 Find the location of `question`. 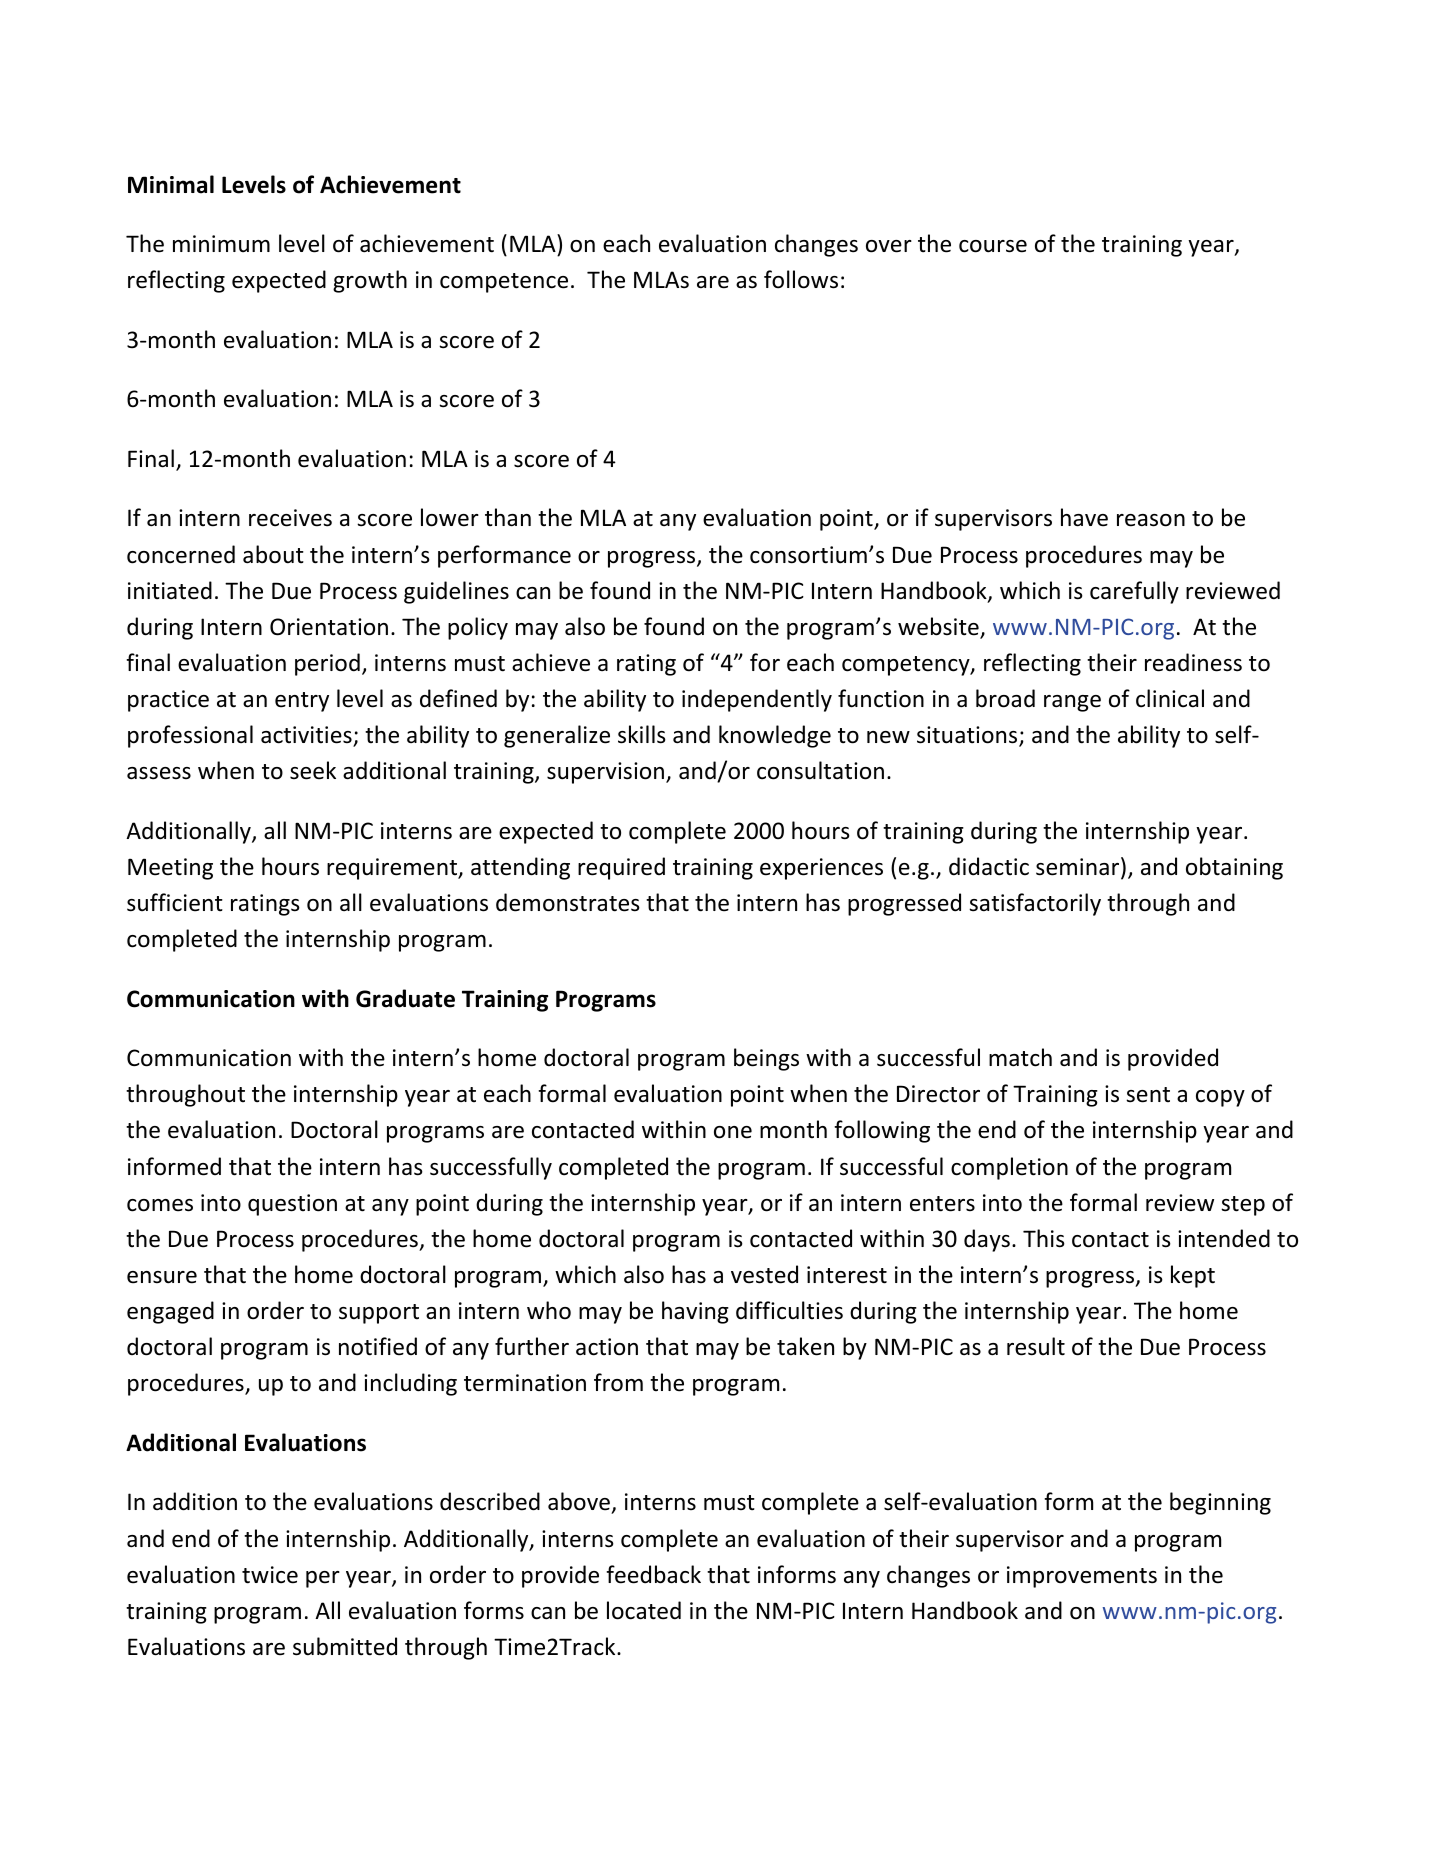

question is located at coordinates (292, 1205).
